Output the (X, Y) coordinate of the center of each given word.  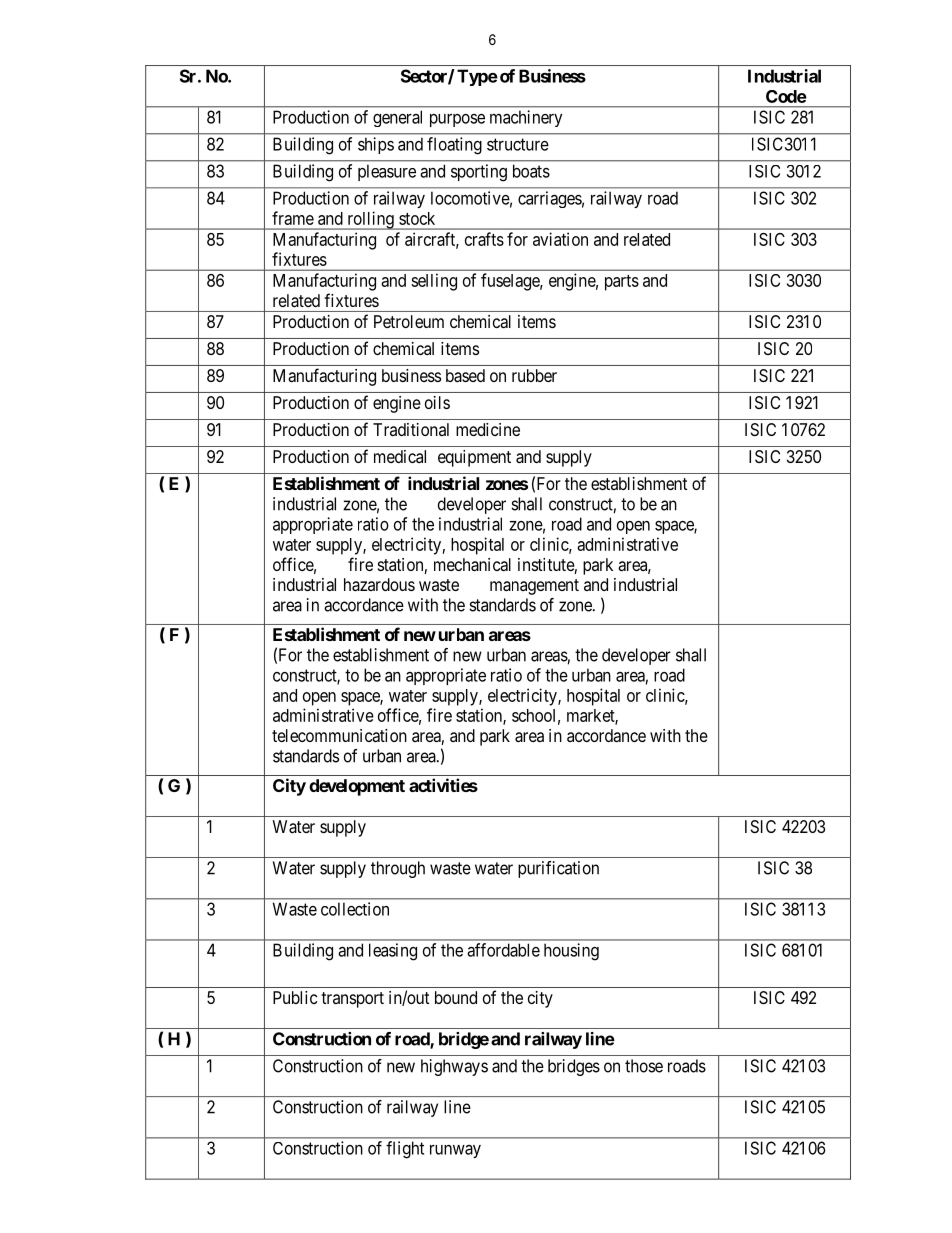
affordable (503, 950)
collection (355, 909)
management (534, 587)
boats (531, 171)
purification (558, 869)
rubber (534, 375)
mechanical (472, 564)
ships (376, 145)
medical (400, 456)
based (465, 375)
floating (454, 146)
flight (405, 1150)
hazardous (379, 584)
